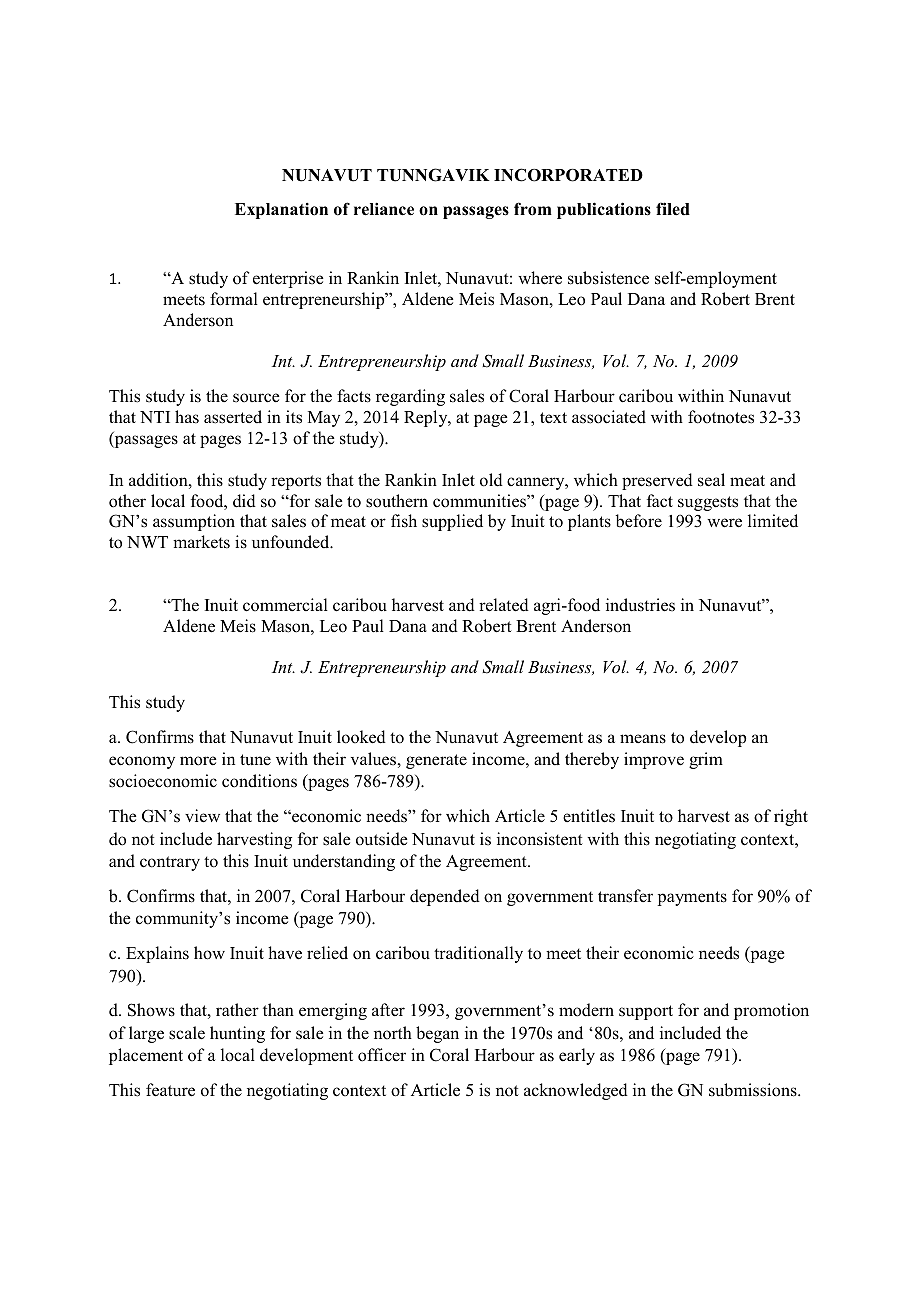 This screenshot has height=1308, width=924. I want to click on generate, so click(436, 761).
